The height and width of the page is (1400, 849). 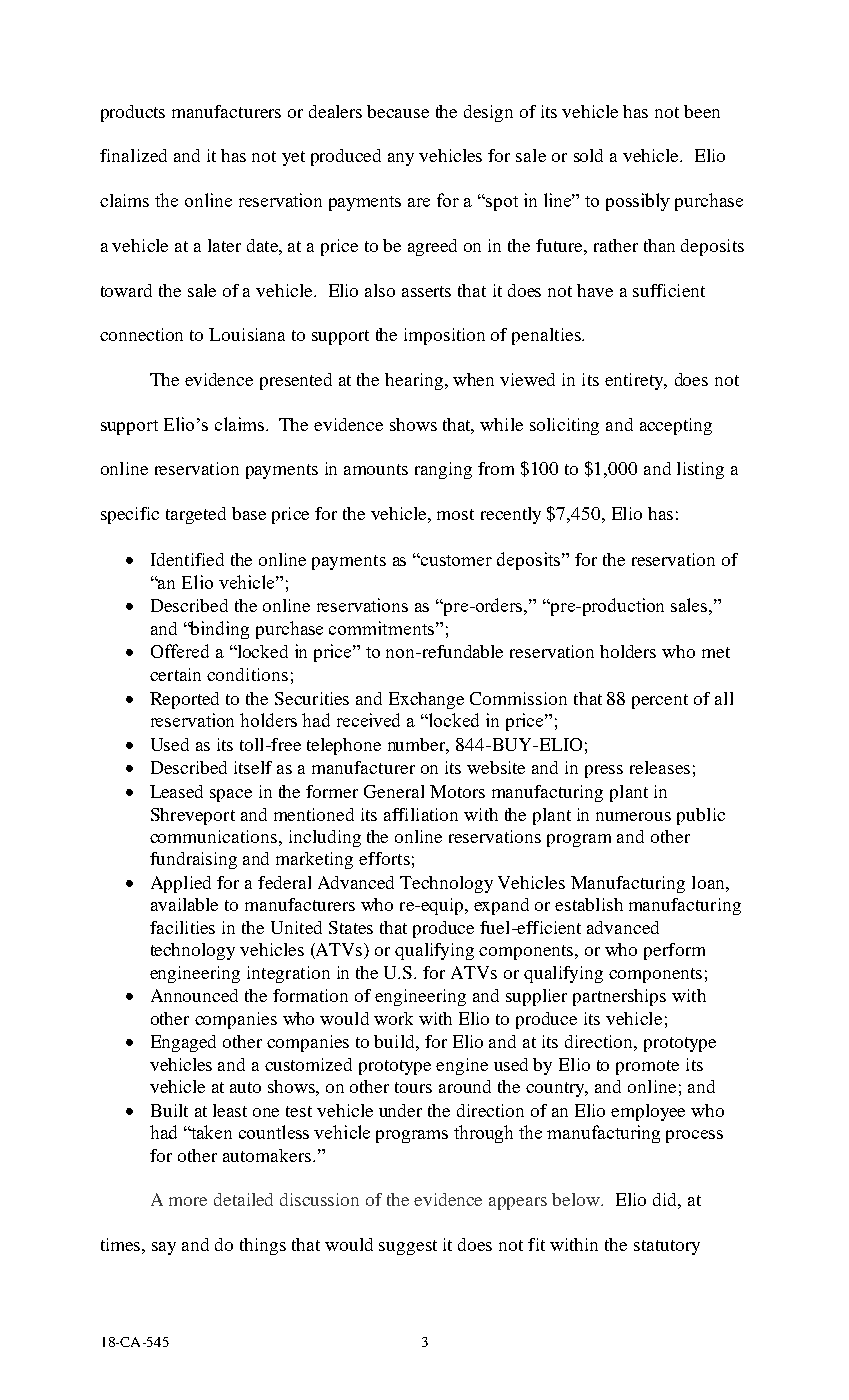 What do you see at coordinates (133, 155) in the page?
I see `finalized` at bounding box center [133, 155].
